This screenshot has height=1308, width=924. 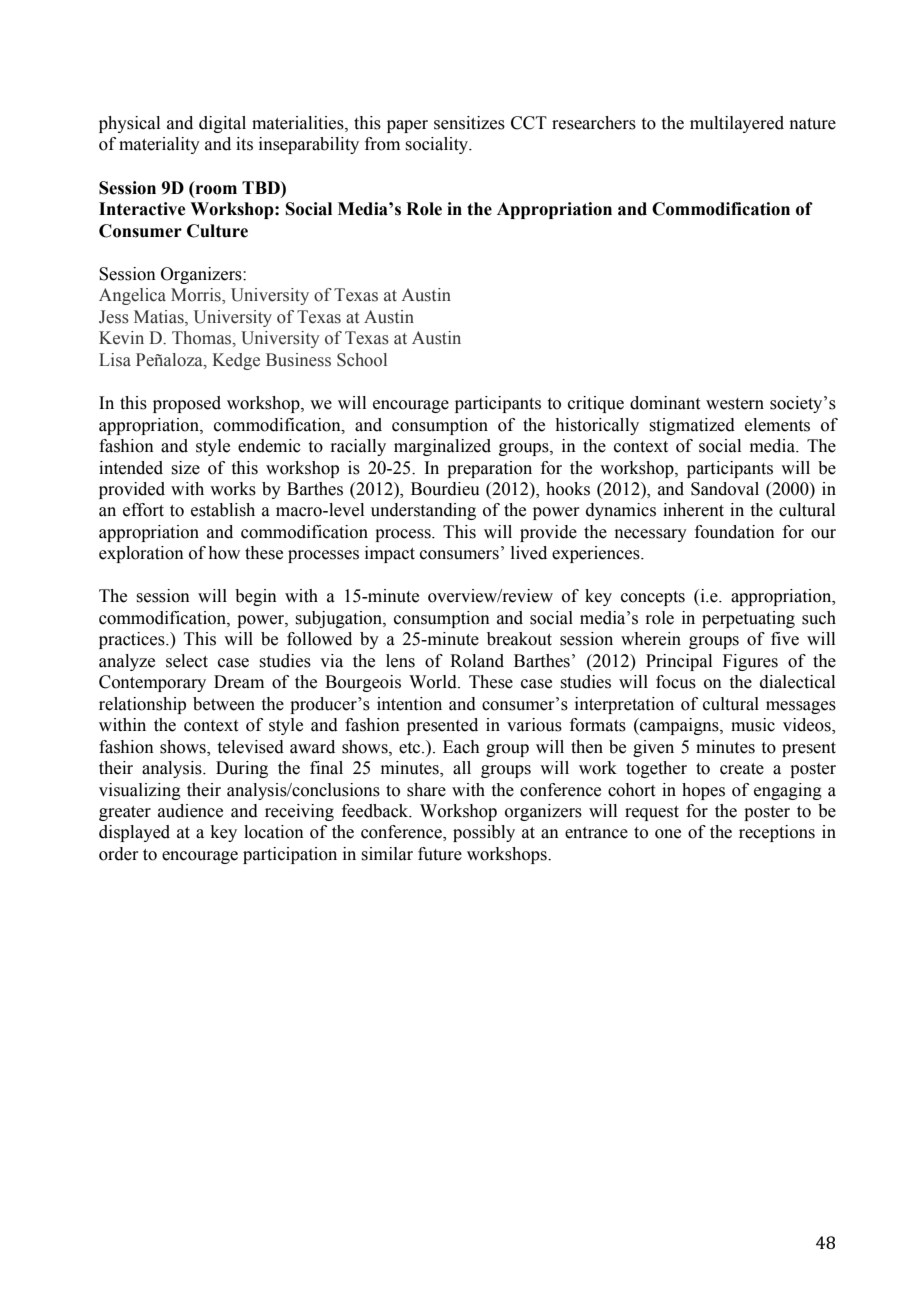 What do you see at coordinates (748, 619) in the screenshot?
I see `perpetuating` at bounding box center [748, 619].
